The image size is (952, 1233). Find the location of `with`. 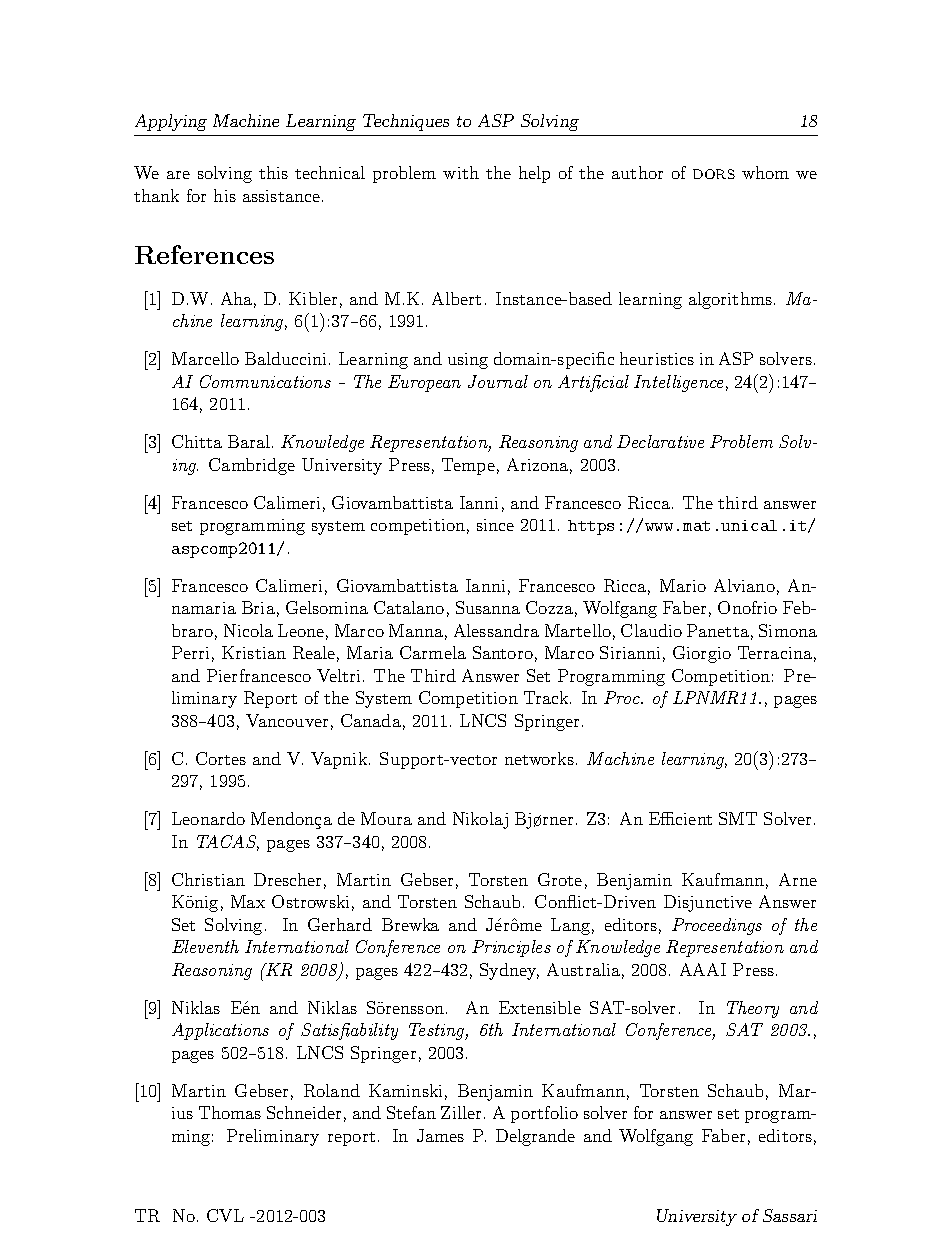

with is located at coordinates (461, 172).
